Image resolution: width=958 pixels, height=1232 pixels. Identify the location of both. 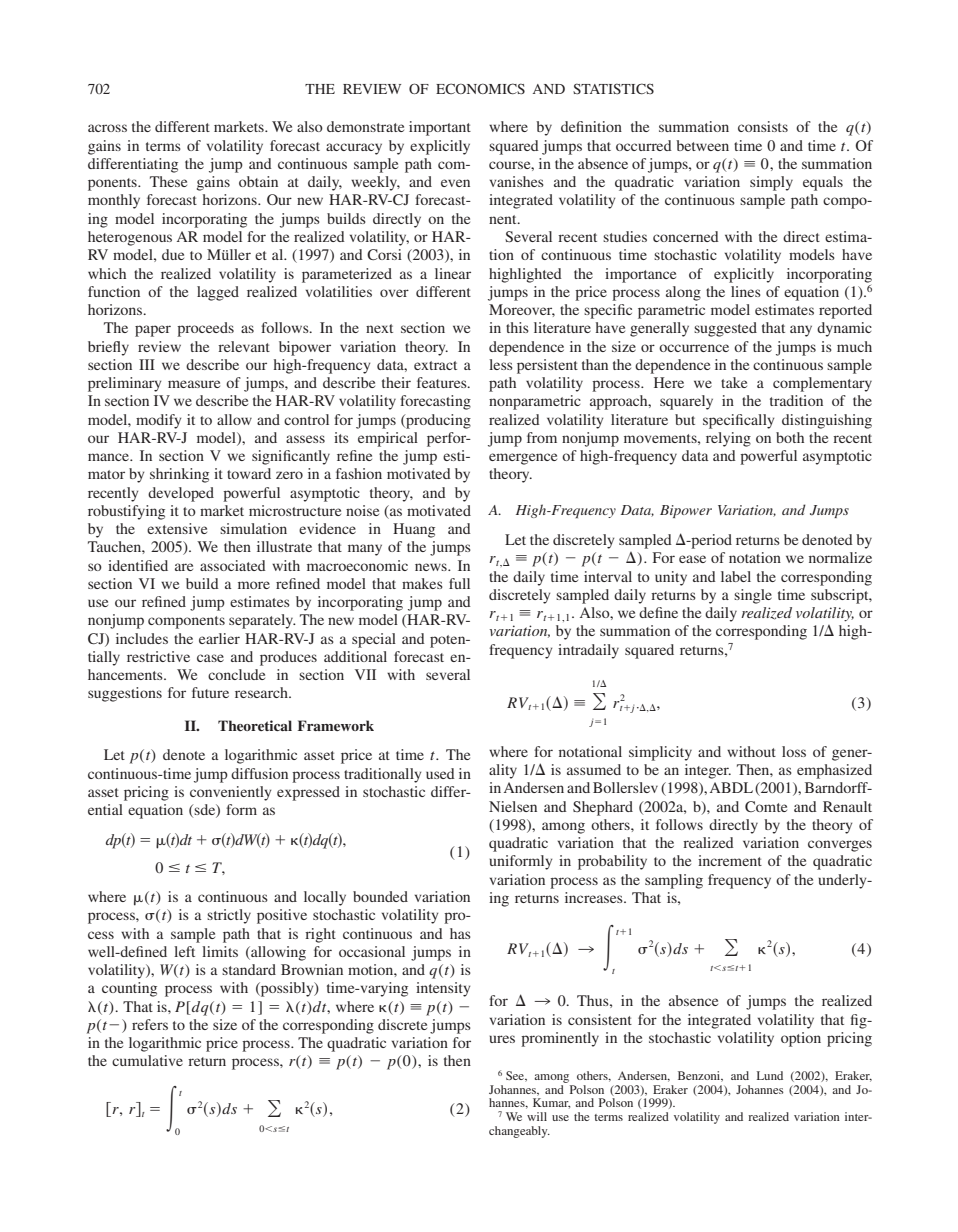
(790, 437).
